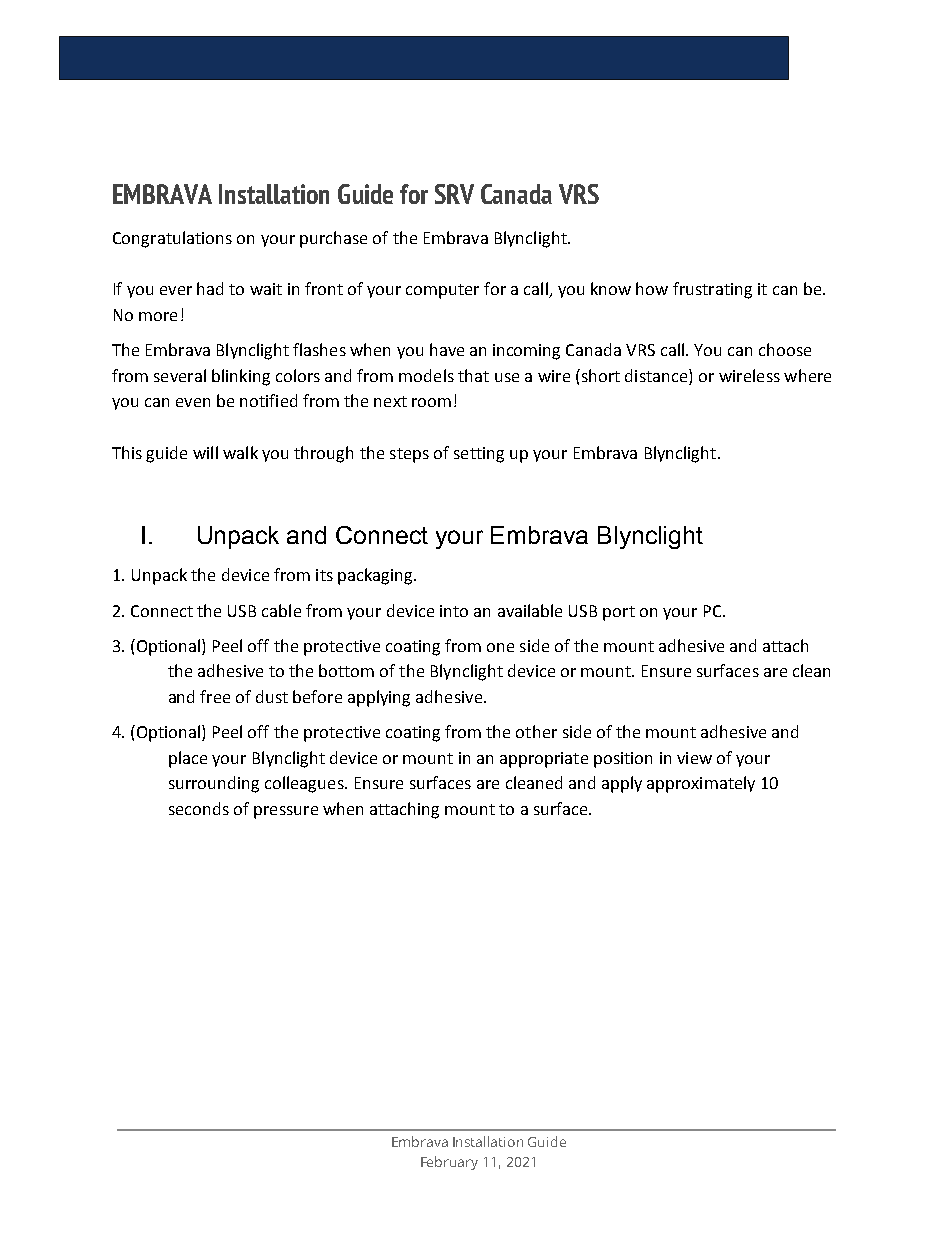 Image resolution: width=952 pixels, height=1233 pixels. Describe the element at coordinates (619, 613) in the screenshot. I see `port` at that location.
